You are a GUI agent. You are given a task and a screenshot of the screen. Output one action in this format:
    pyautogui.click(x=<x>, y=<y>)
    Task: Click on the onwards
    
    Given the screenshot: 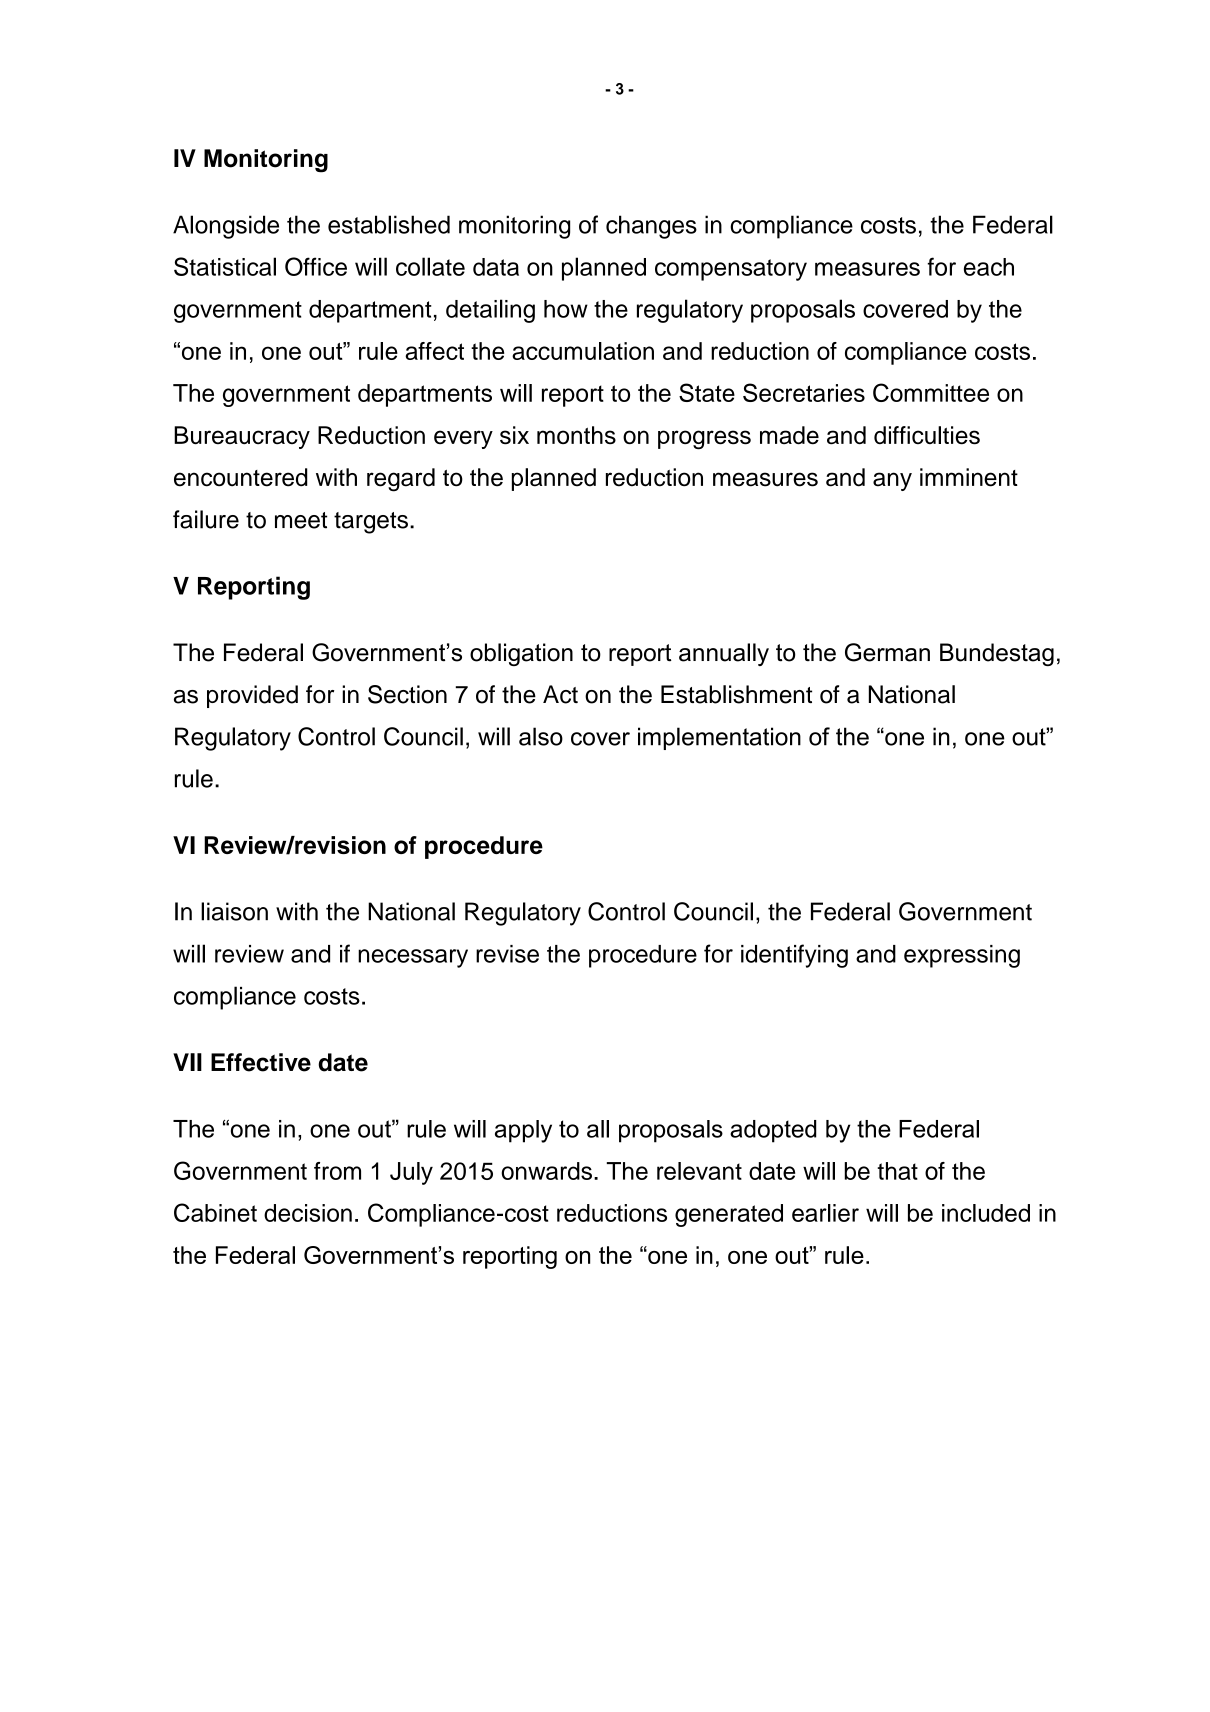 What is the action you would take?
    pyautogui.click(x=546, y=1171)
